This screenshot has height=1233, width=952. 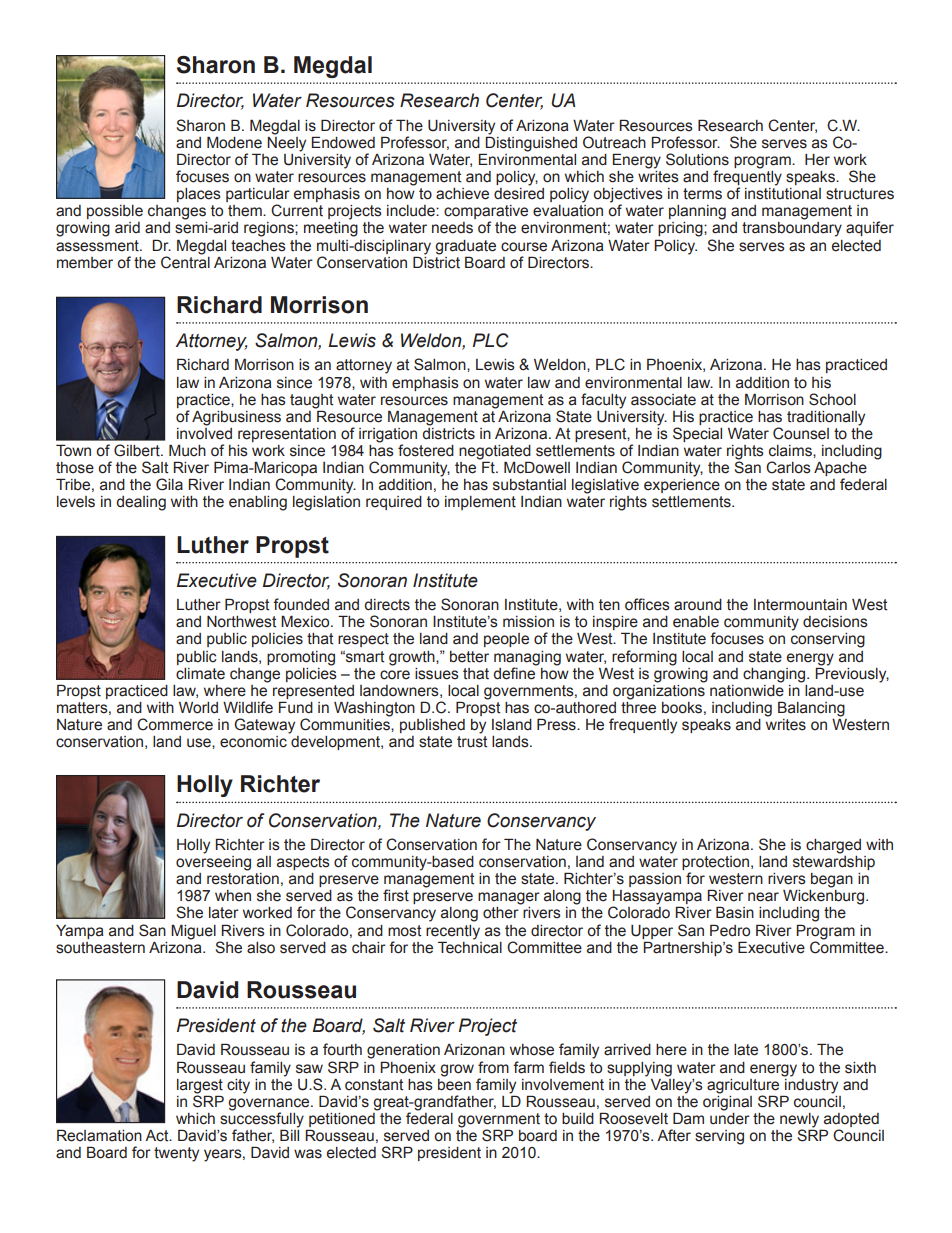 What do you see at coordinates (213, 862) in the screenshot?
I see `overseeing` at bounding box center [213, 862].
